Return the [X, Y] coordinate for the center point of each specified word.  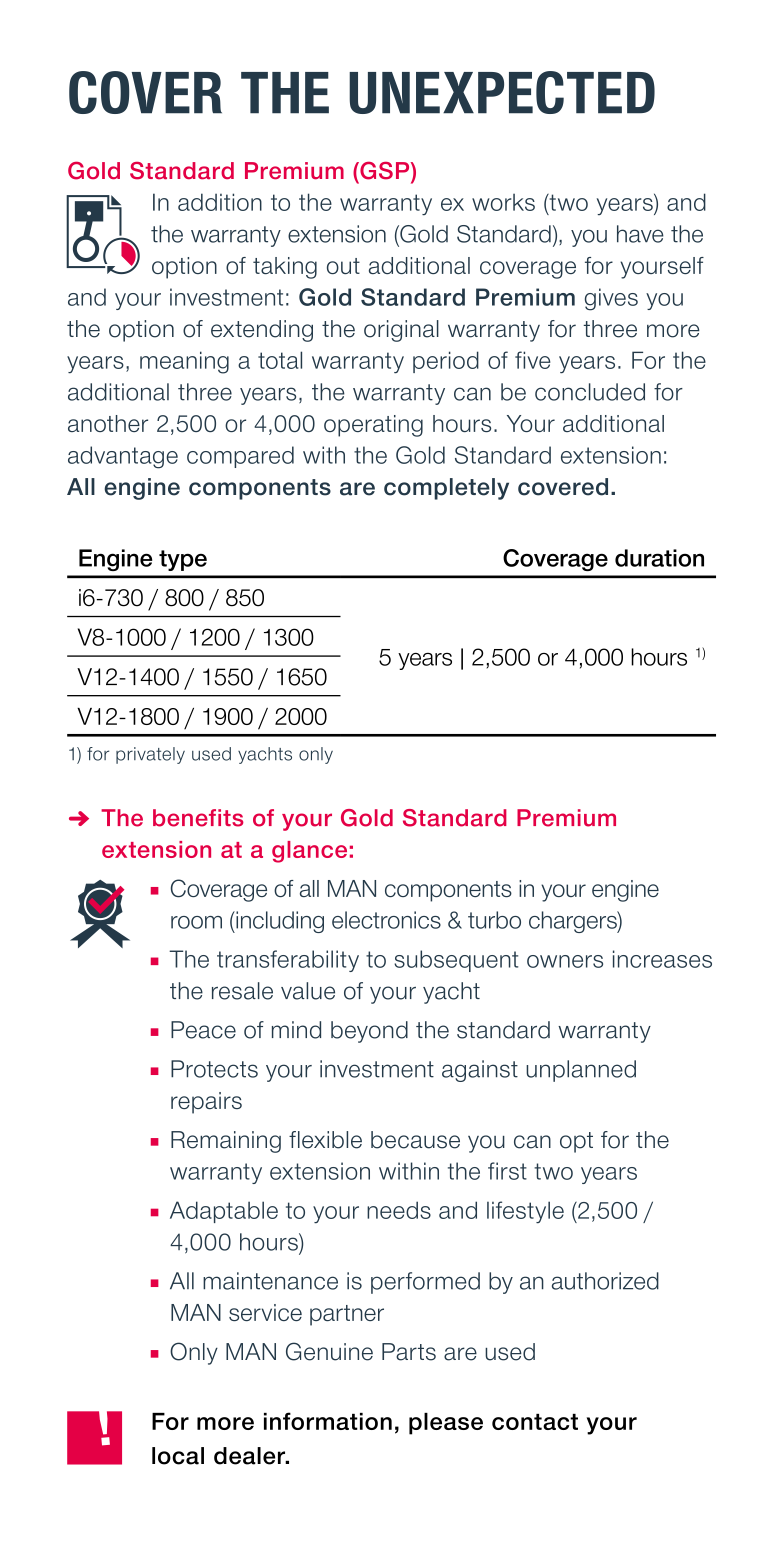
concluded [590, 392]
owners [565, 961]
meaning [184, 362]
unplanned [581, 1071]
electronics [386, 920]
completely [446, 489]
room [196, 922]
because [415, 1140]
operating [373, 426]
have [640, 234]
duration [659, 558]
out [343, 266]
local [178, 1456]
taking [285, 268]
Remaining [226, 1142]
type [183, 560]
